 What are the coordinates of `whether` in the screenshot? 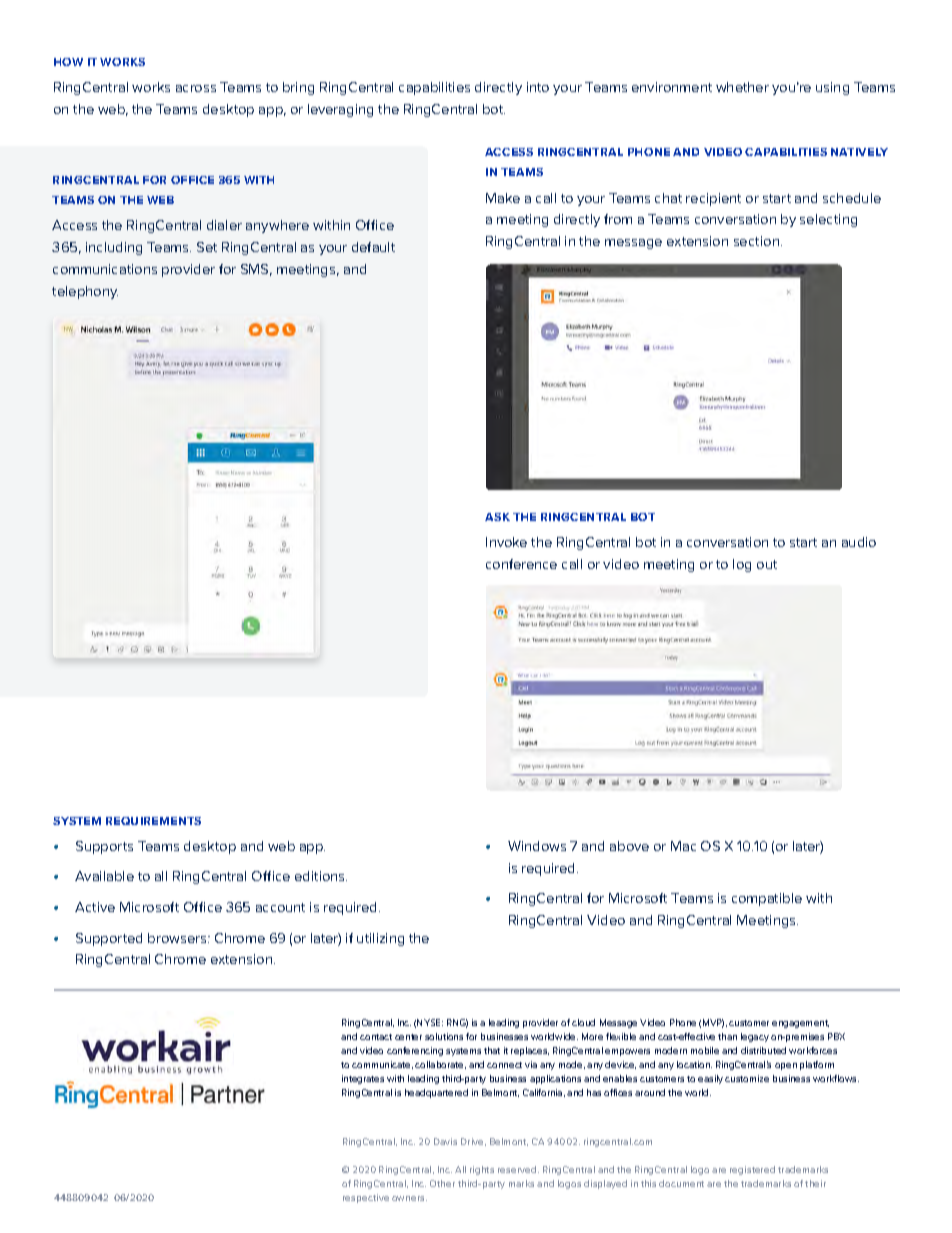 It's located at (742, 87).
